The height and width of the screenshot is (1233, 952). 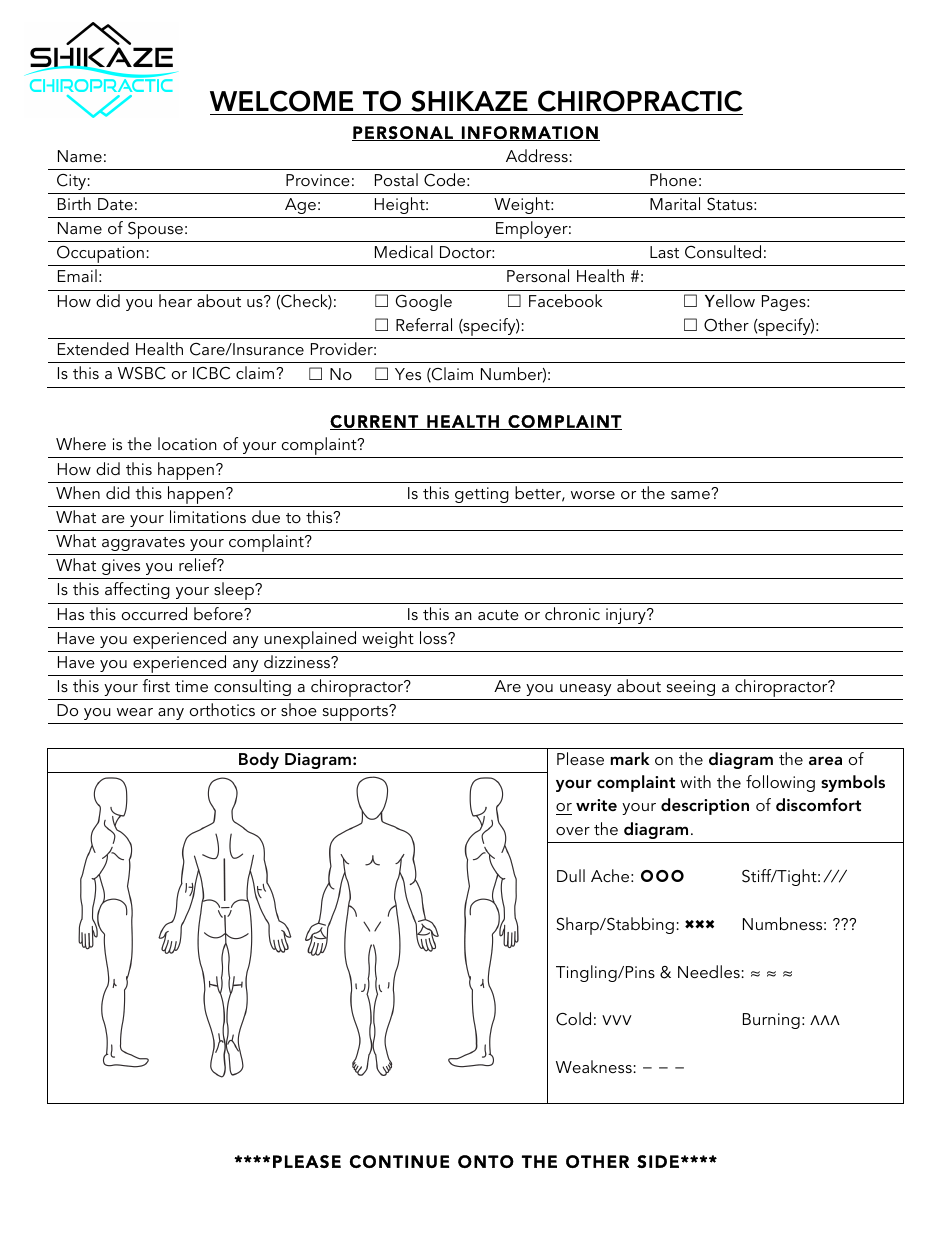 I want to click on loss, so click(x=434, y=637).
